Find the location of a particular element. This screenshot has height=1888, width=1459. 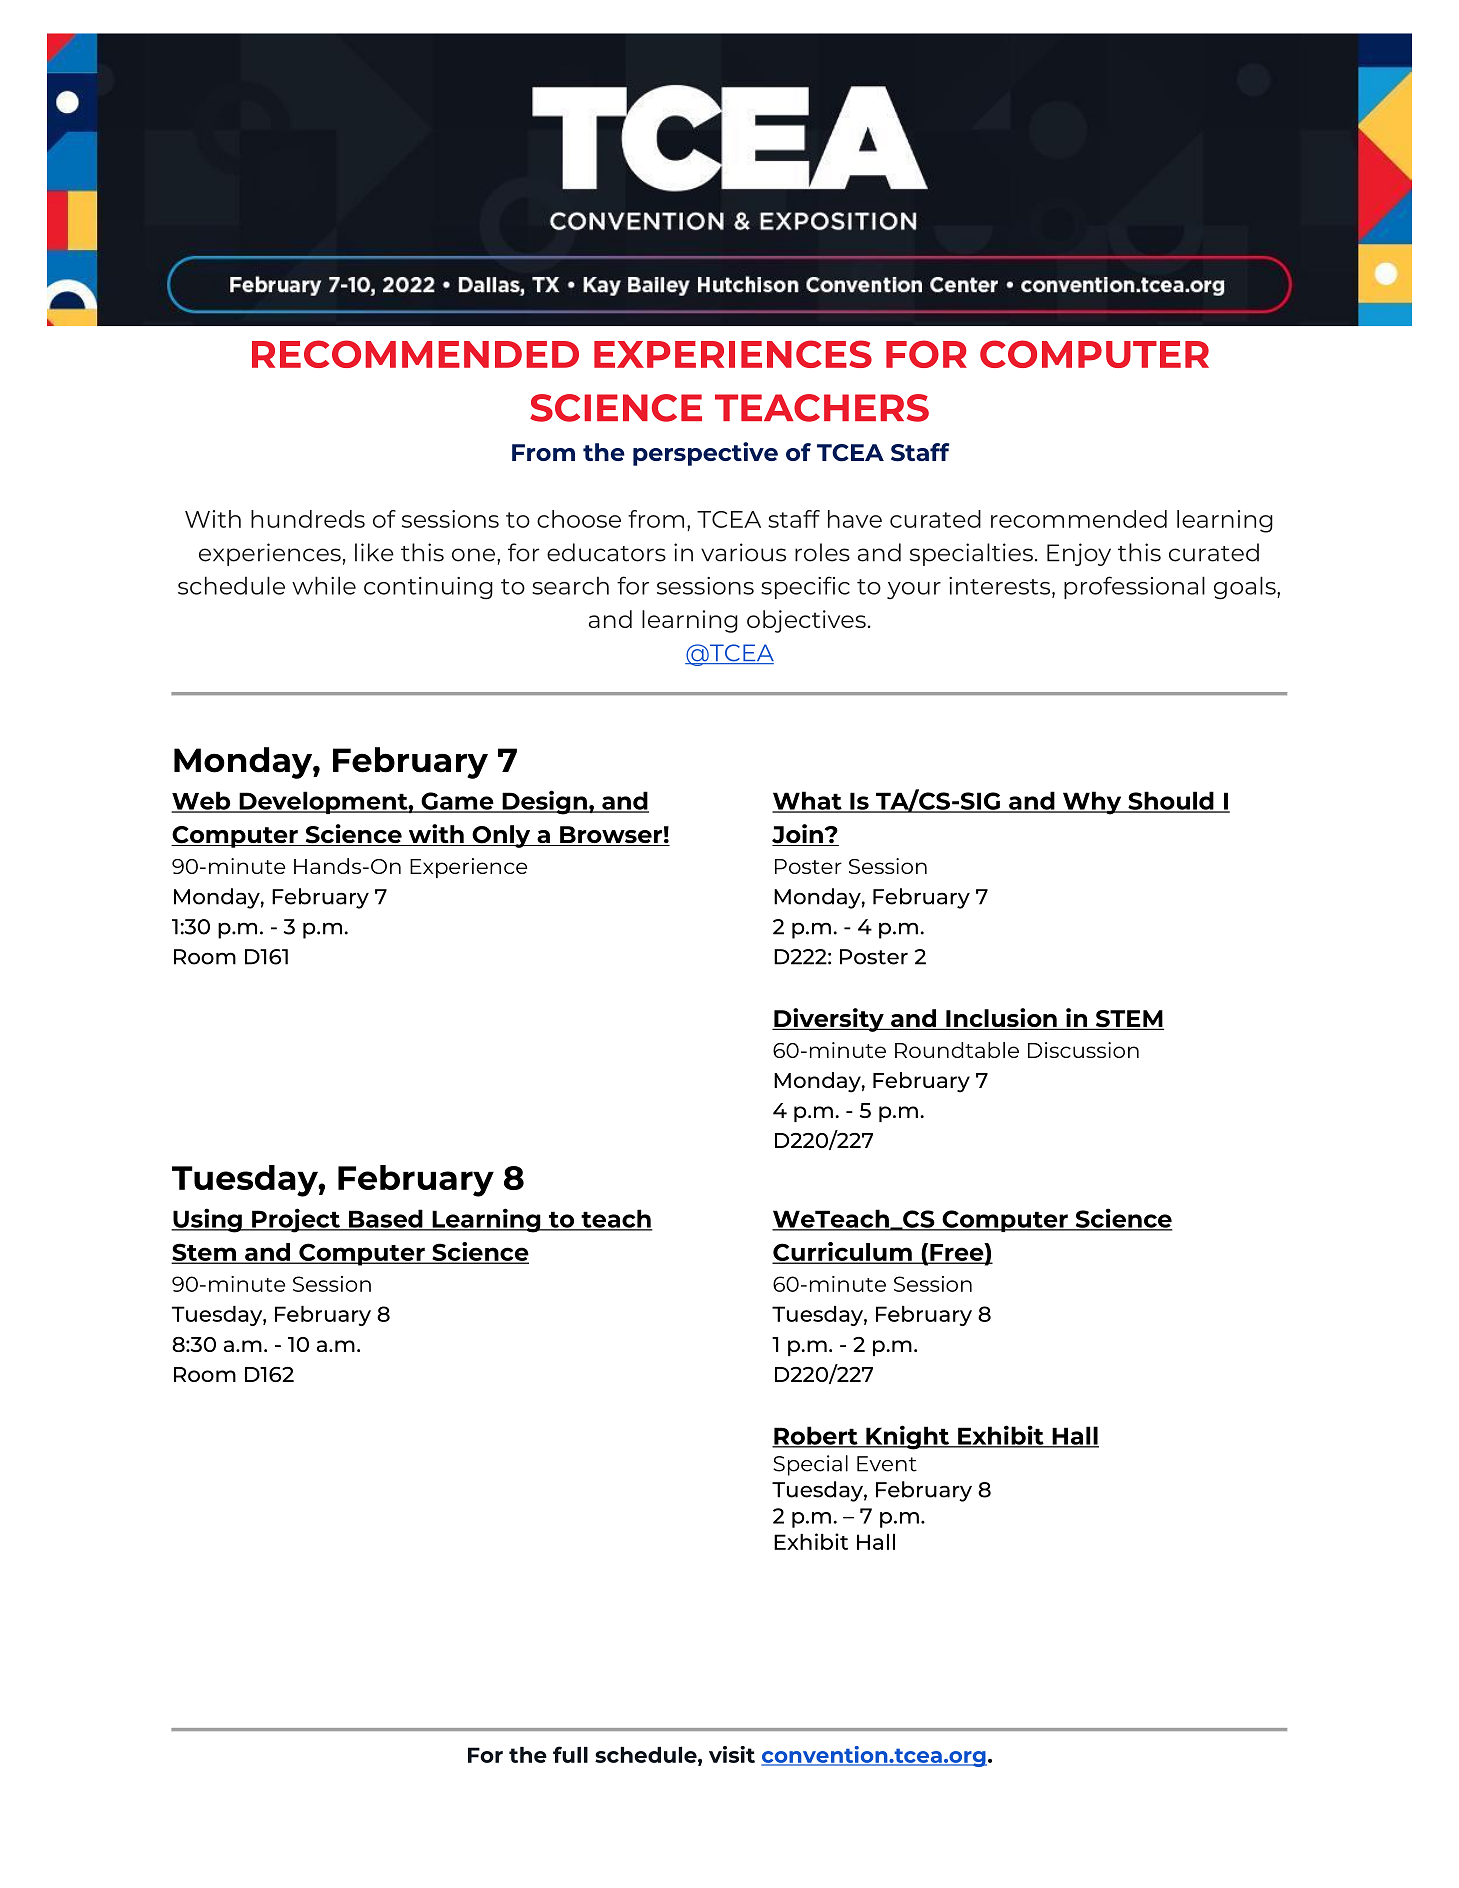

full is located at coordinates (570, 1754).
